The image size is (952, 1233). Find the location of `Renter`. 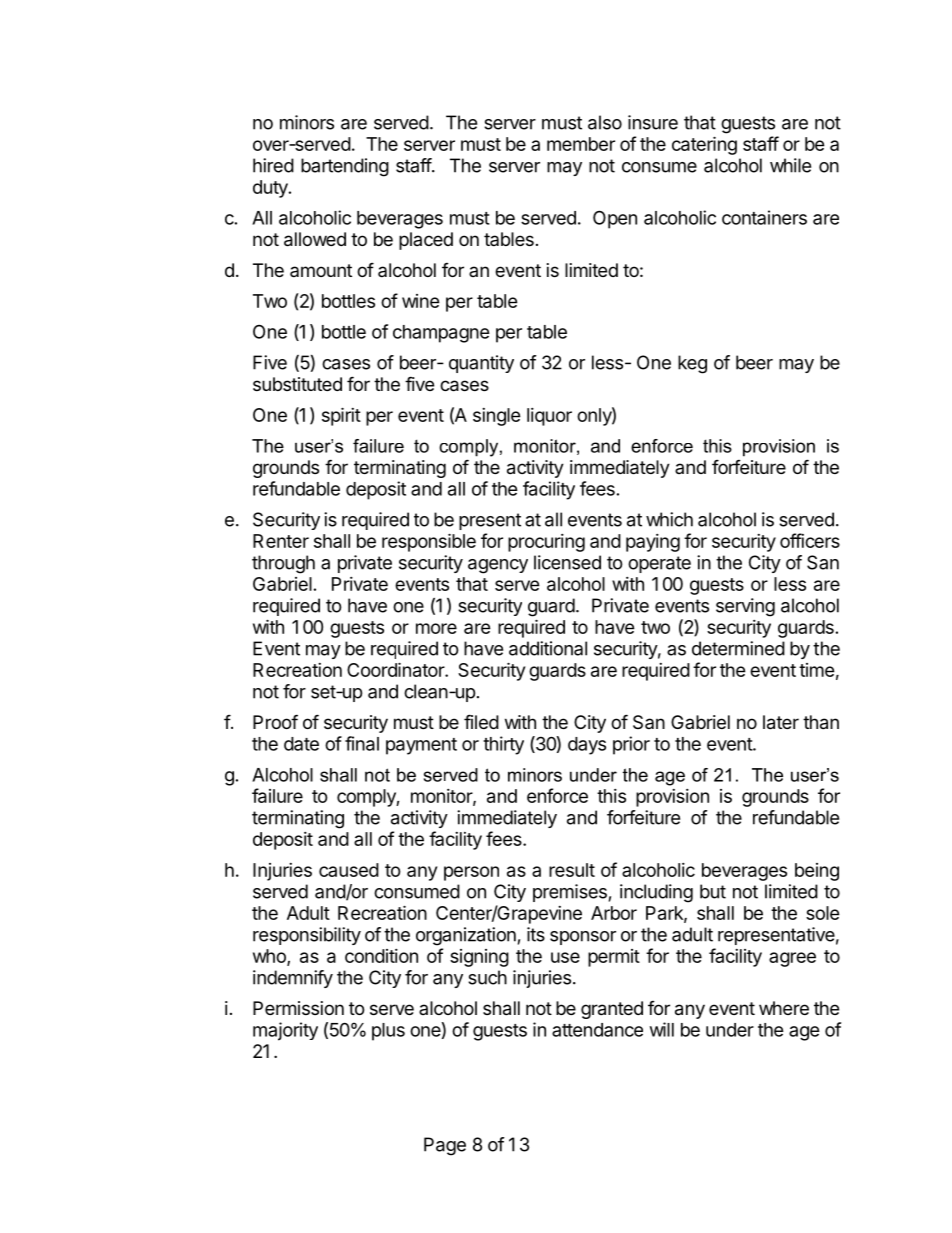

Renter is located at coordinates (281, 541).
